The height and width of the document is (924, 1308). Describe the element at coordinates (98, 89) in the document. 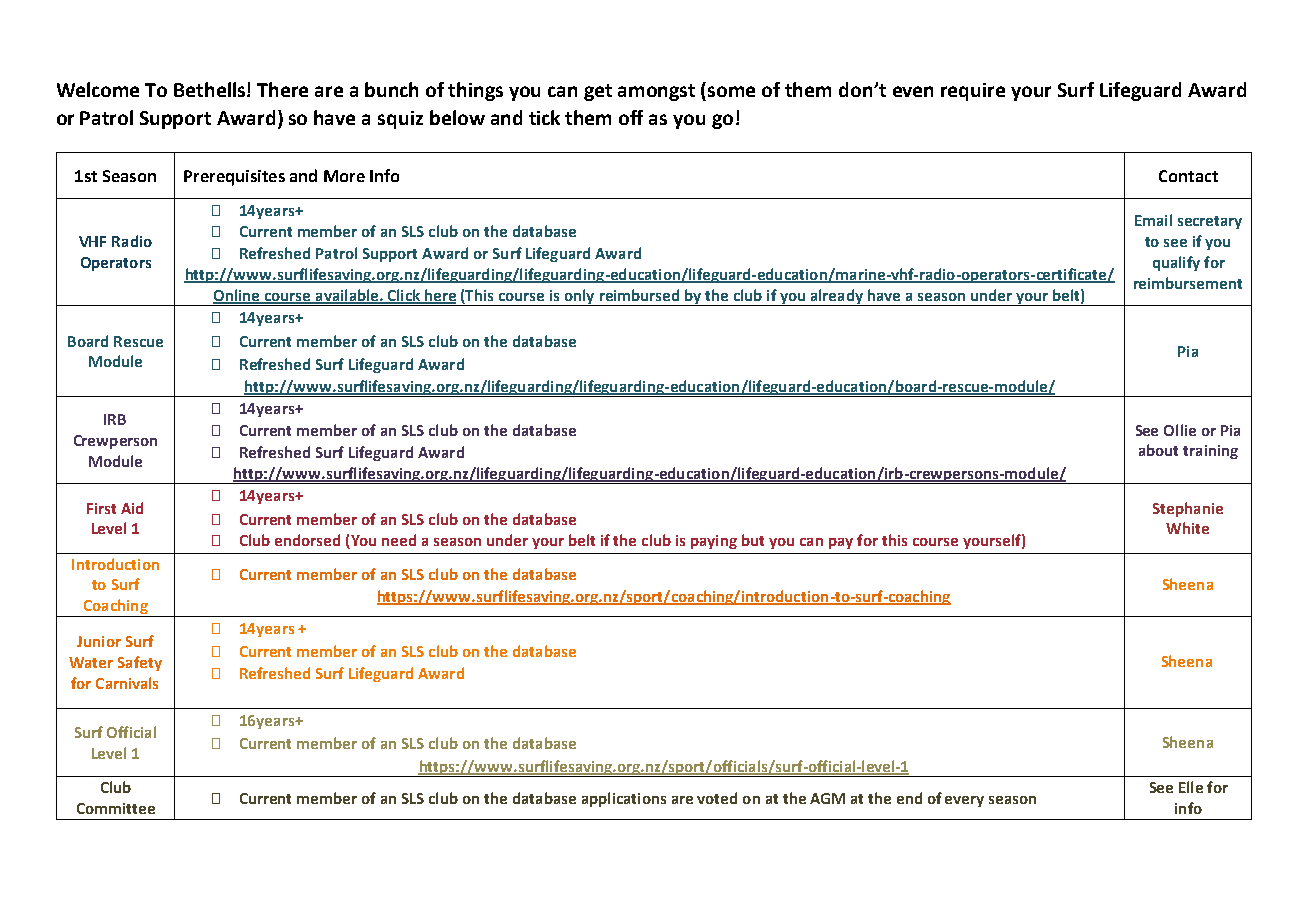

I see `Welcome` at that location.
